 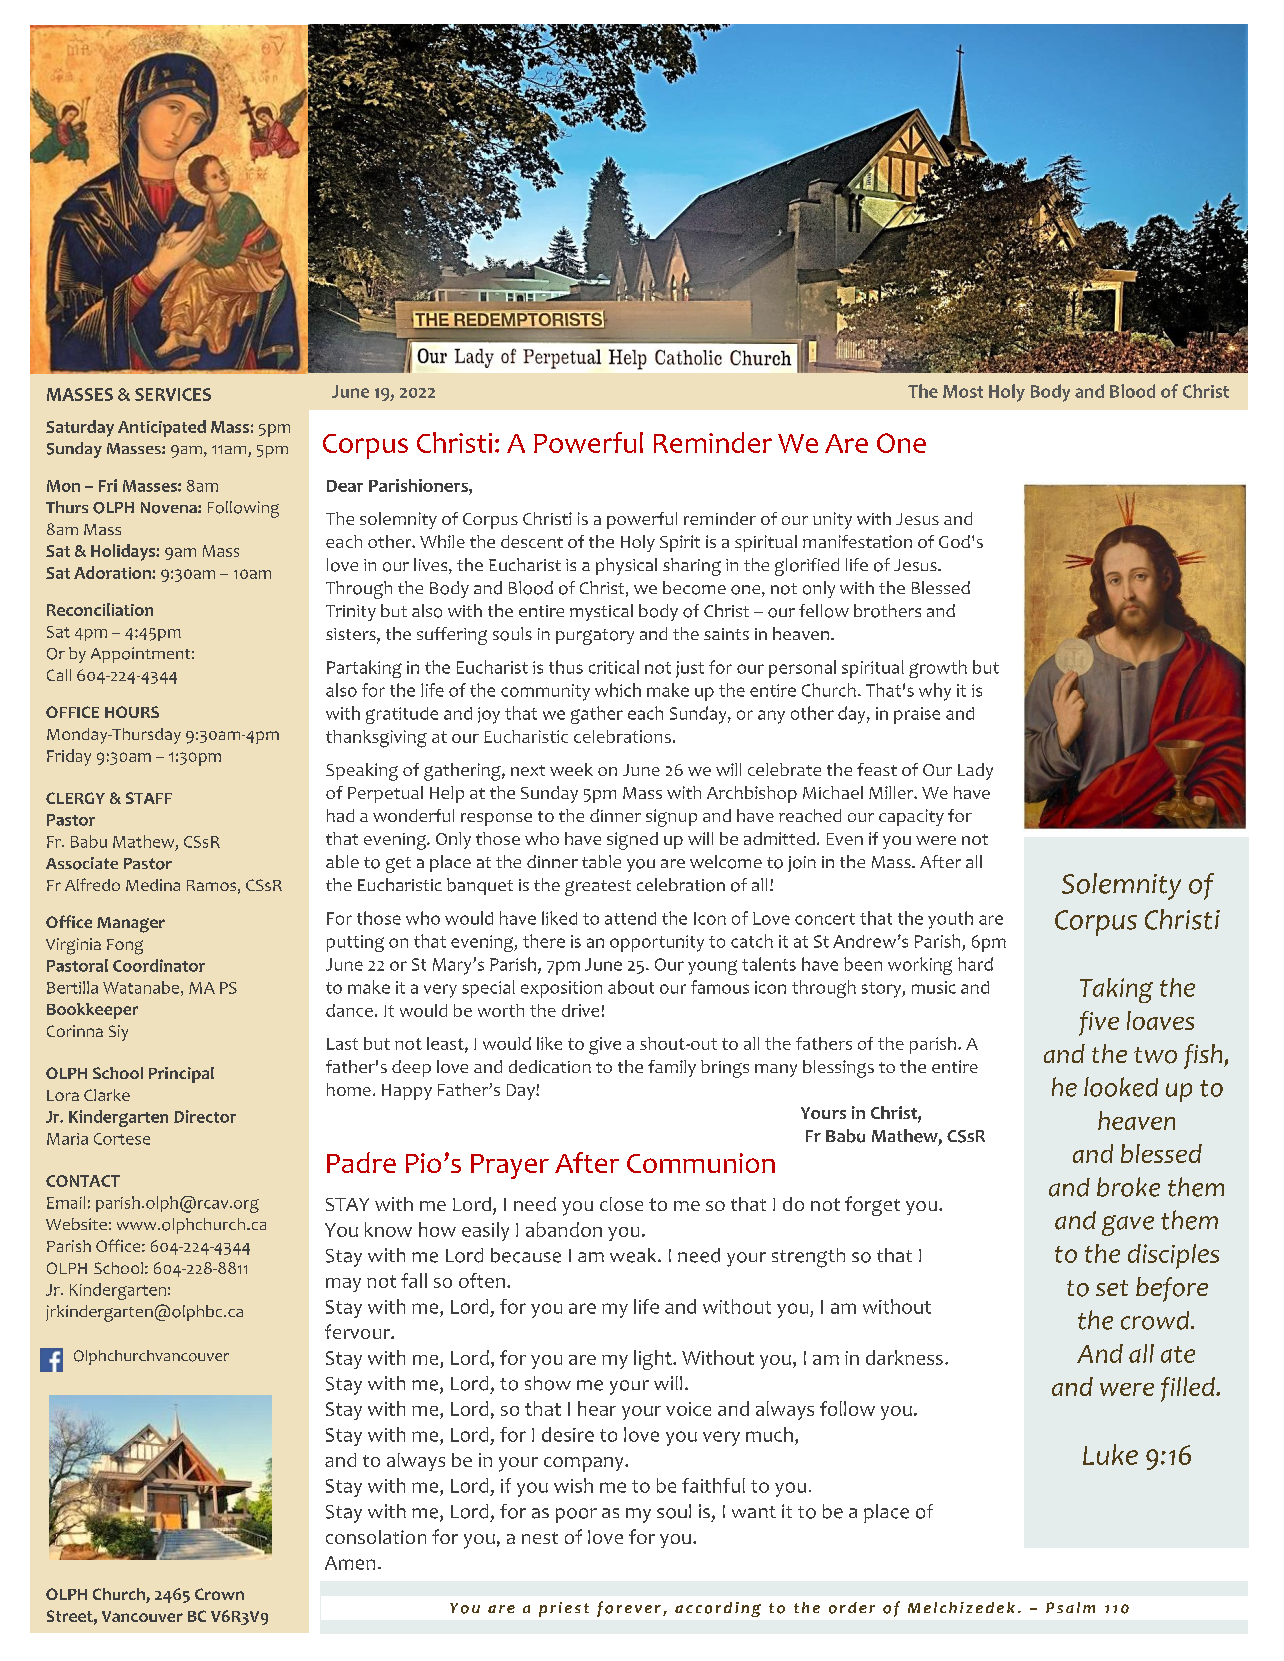 What do you see at coordinates (162, 428) in the page?
I see `Anticipated` at bounding box center [162, 428].
